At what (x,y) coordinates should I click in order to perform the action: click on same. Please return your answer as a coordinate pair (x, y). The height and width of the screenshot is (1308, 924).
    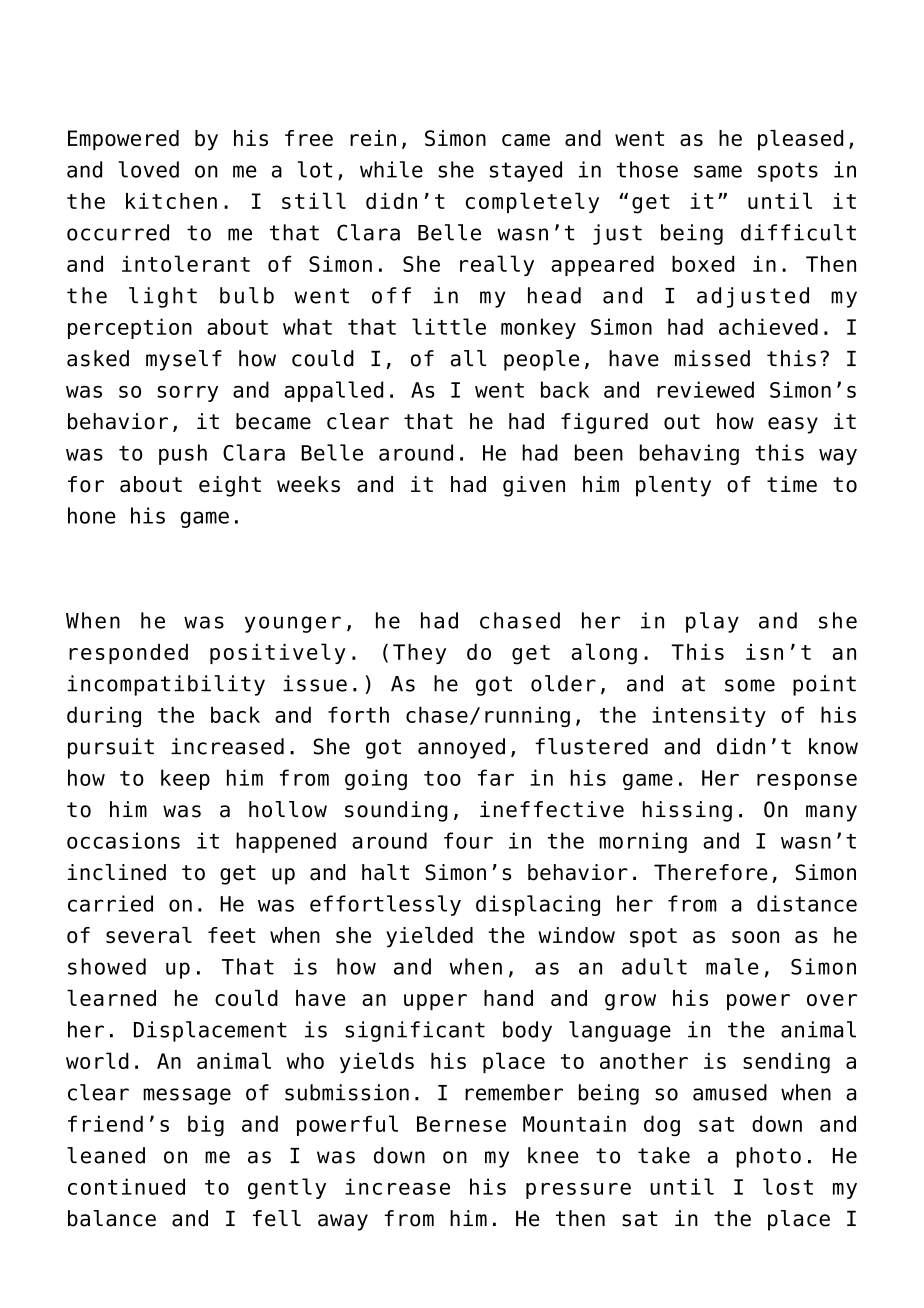
    Looking at the image, I should click on (718, 171).
